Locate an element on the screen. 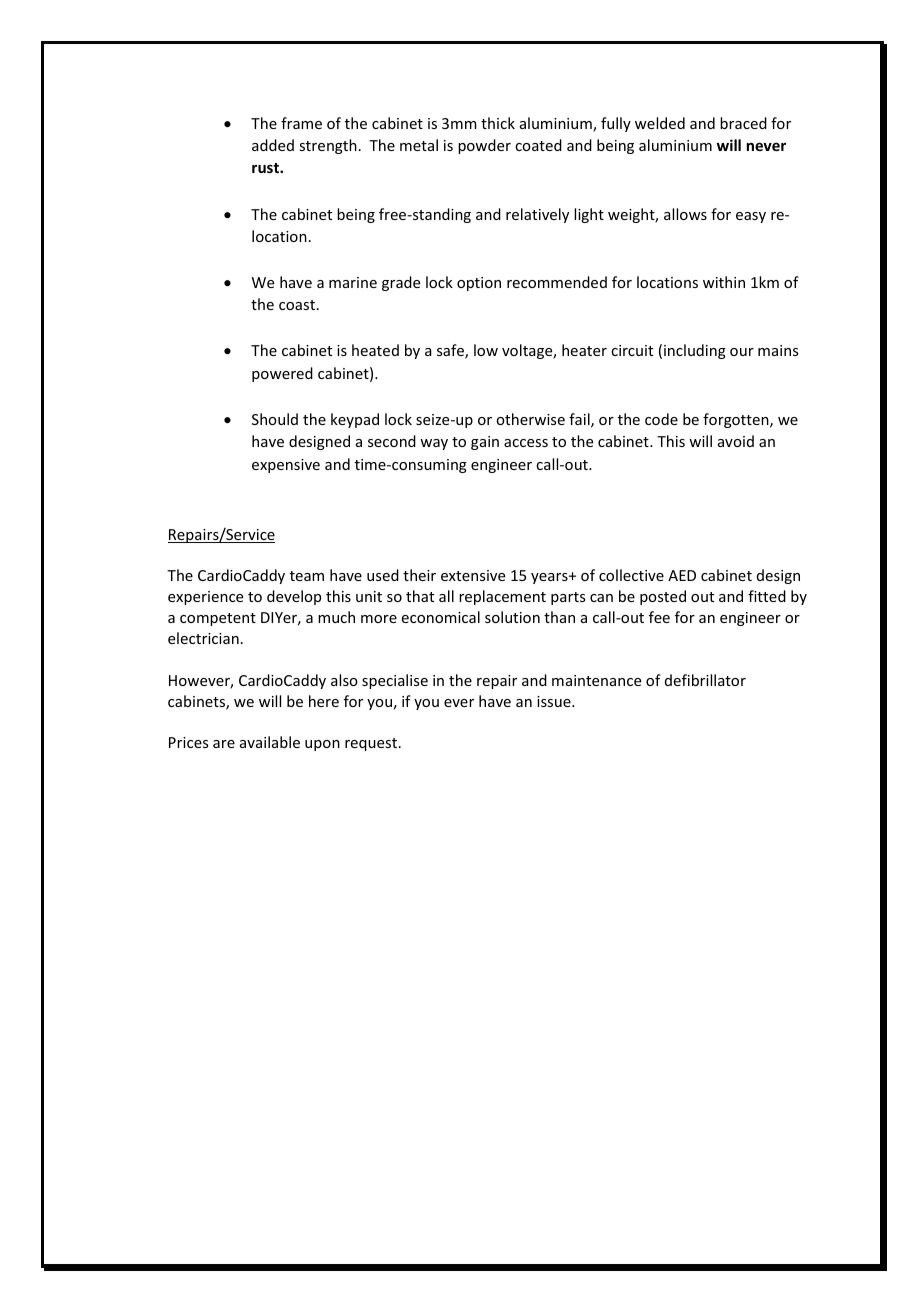  powder is located at coordinates (484, 146).
